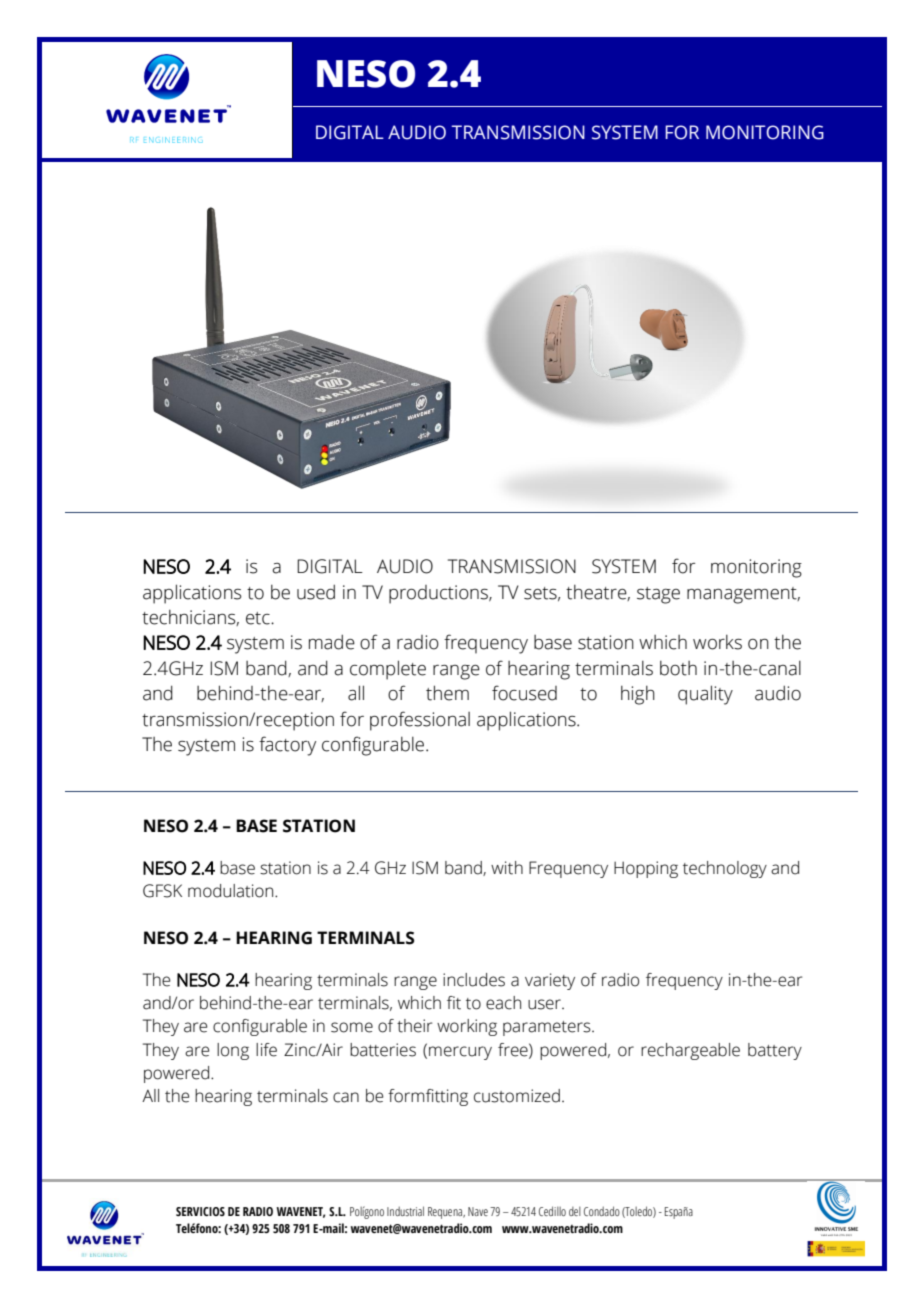 The width and height of the page is (924, 1308). I want to click on mercury, so click(460, 1053).
